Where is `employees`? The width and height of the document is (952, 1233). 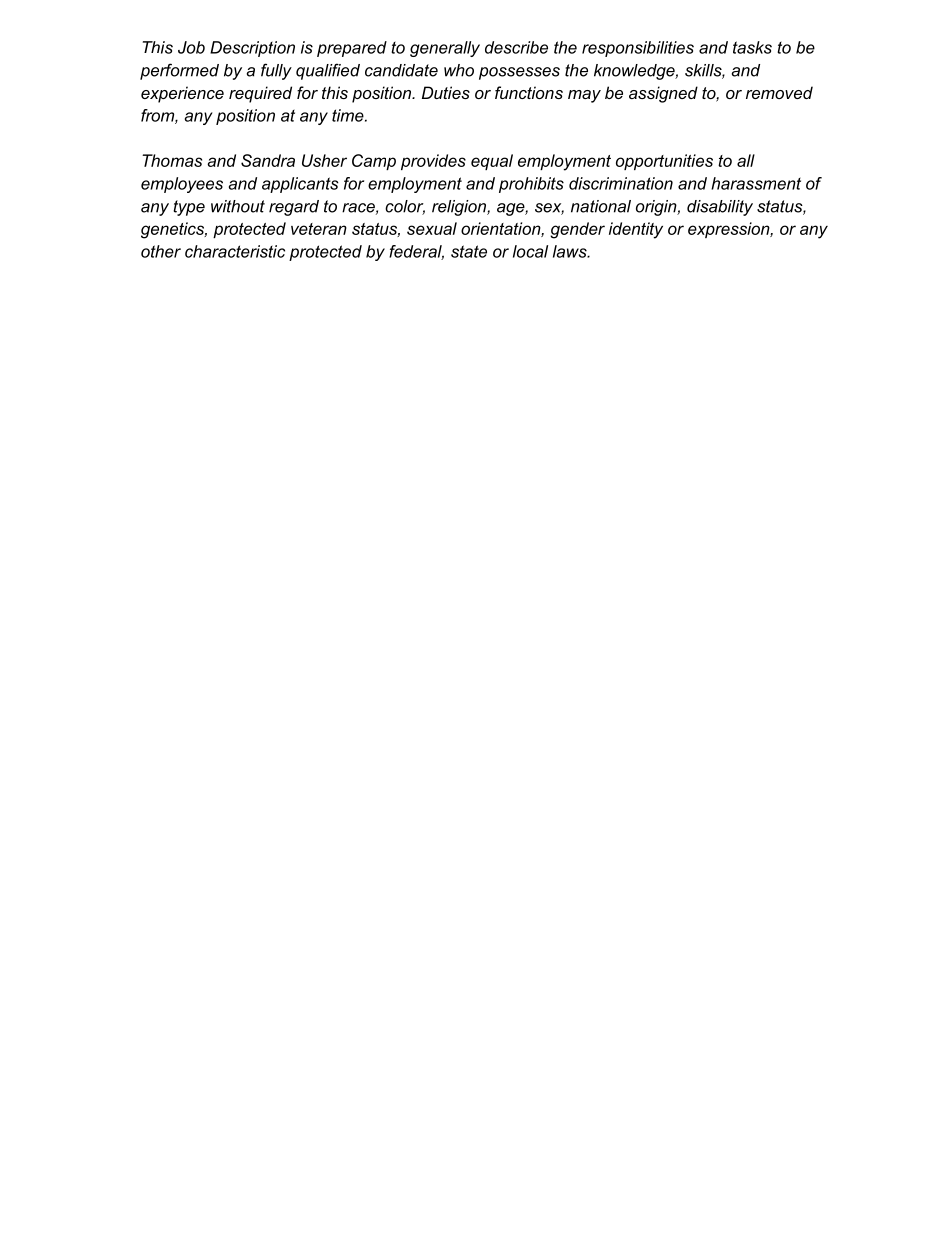
employees is located at coordinates (182, 185).
